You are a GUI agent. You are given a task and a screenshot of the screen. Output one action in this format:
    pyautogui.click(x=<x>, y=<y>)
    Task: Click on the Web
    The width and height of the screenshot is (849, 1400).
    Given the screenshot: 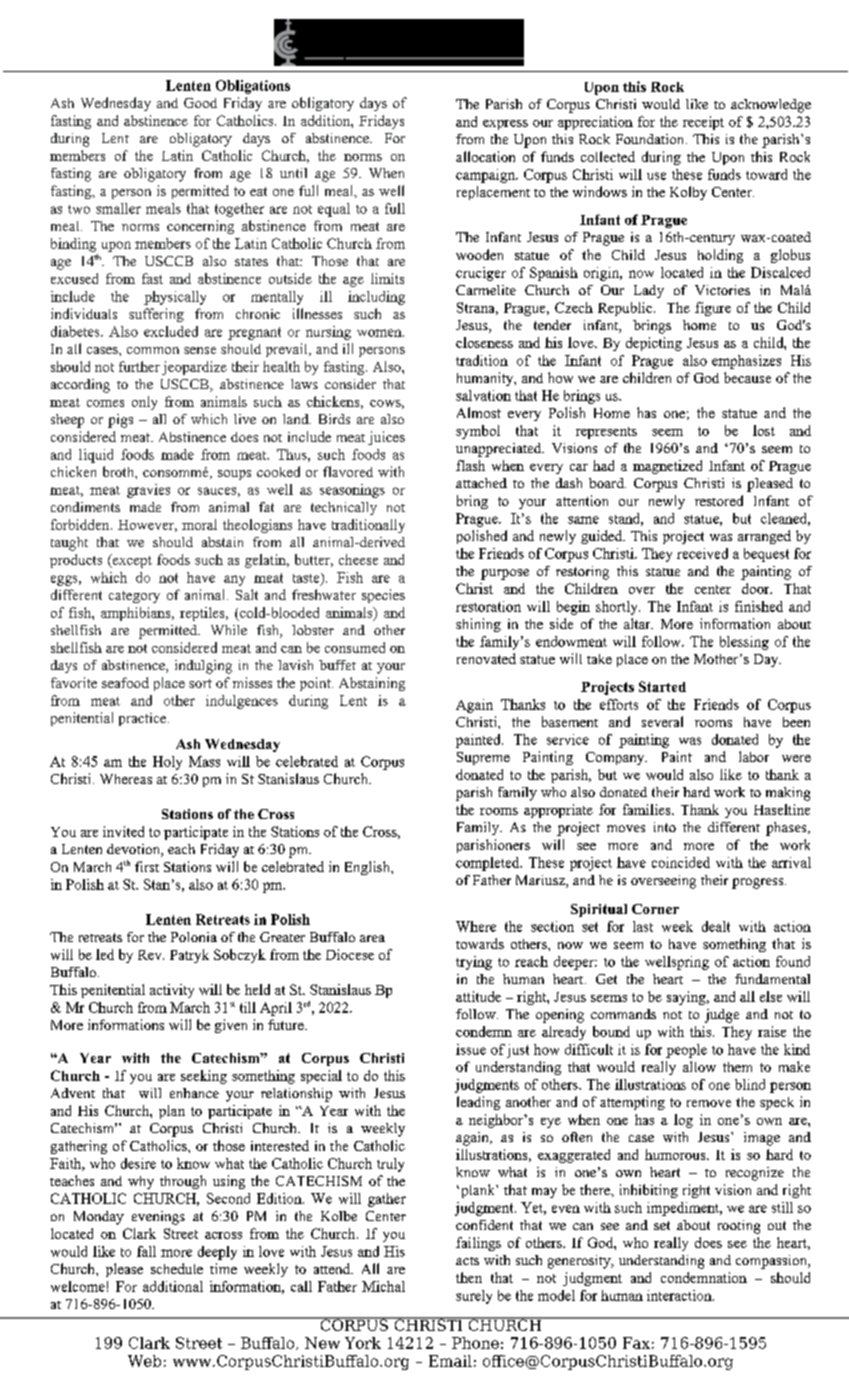 What is the action you would take?
    pyautogui.click(x=144, y=1361)
